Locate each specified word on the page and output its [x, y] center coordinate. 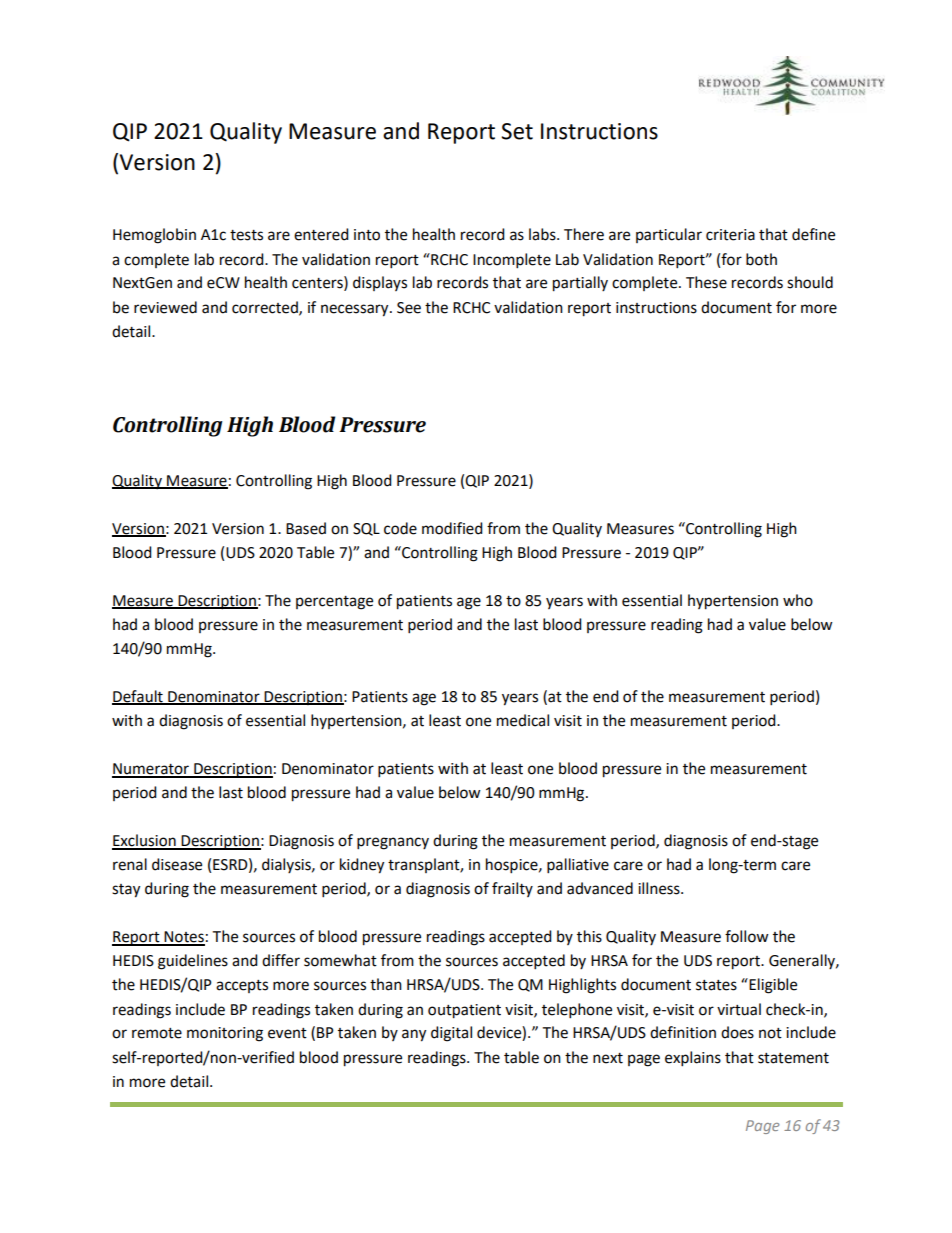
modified [452, 528]
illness [660, 888]
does [737, 1032]
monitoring [225, 1034]
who [798, 600]
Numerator [151, 770]
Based [306, 528]
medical [523, 720]
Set [517, 131]
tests [246, 235]
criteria [730, 235]
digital [451, 1034]
